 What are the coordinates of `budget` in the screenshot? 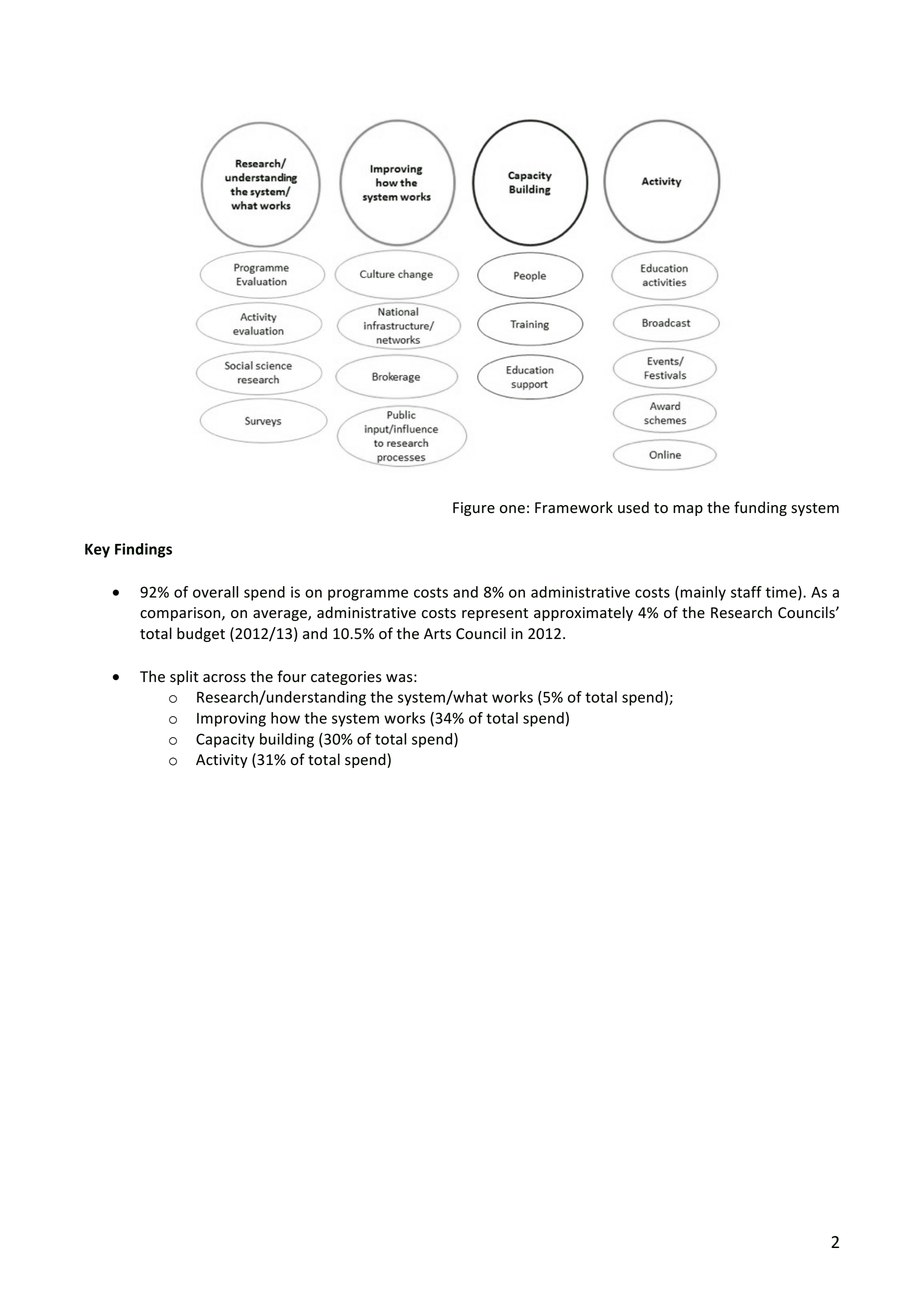 It's located at (201, 634).
